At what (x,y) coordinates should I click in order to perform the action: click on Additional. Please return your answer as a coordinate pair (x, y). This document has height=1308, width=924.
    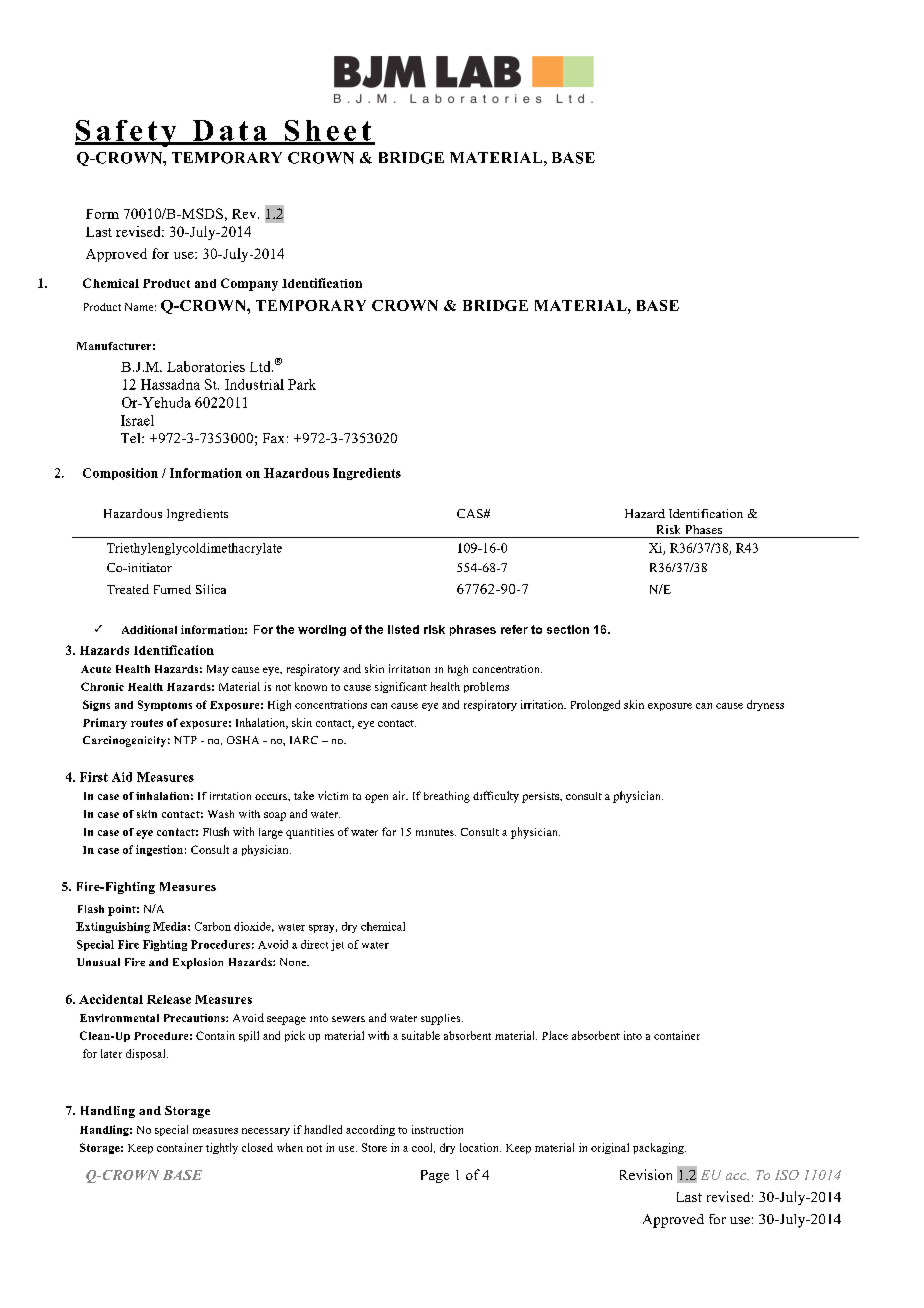
    Looking at the image, I should click on (149, 629).
